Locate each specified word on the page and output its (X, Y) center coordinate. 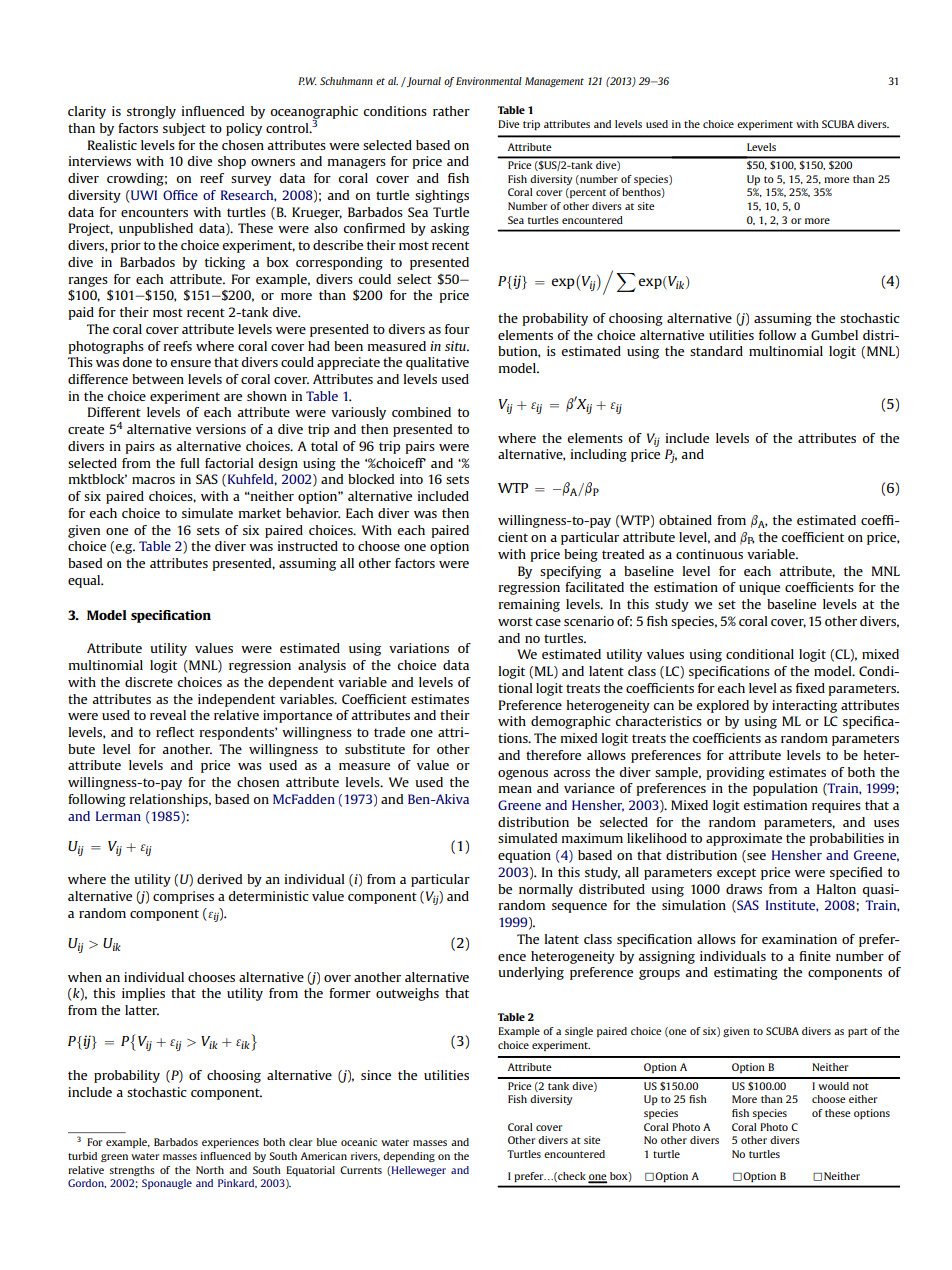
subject (184, 129)
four (457, 329)
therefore (553, 755)
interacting (804, 706)
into (411, 479)
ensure (190, 363)
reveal (168, 715)
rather (451, 111)
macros (153, 480)
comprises (183, 897)
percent (587, 193)
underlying (531, 973)
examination (799, 939)
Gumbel (834, 335)
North (210, 1170)
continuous (709, 554)
